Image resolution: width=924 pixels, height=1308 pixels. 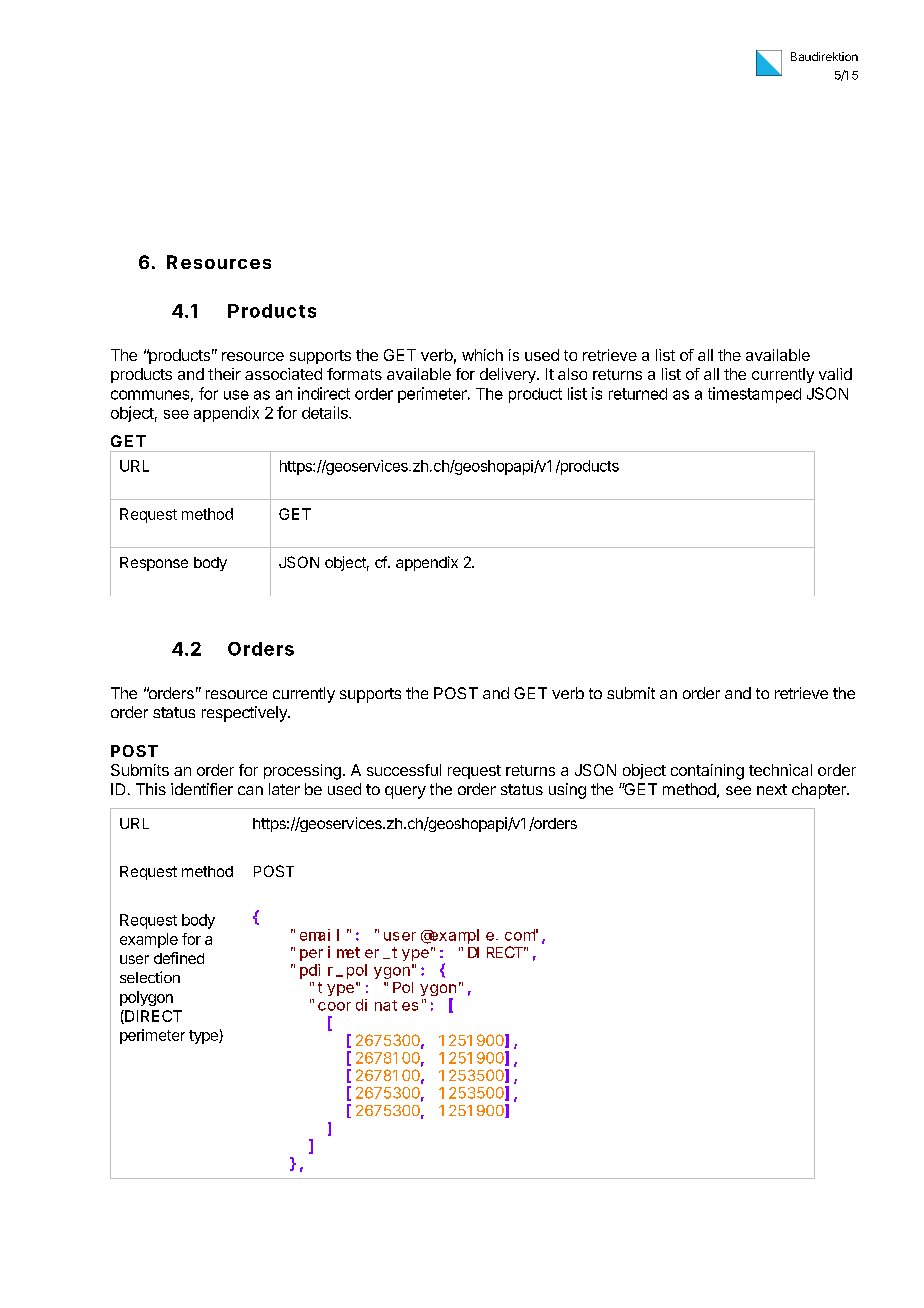 What do you see at coordinates (224, 374) in the image?
I see `their` at bounding box center [224, 374].
